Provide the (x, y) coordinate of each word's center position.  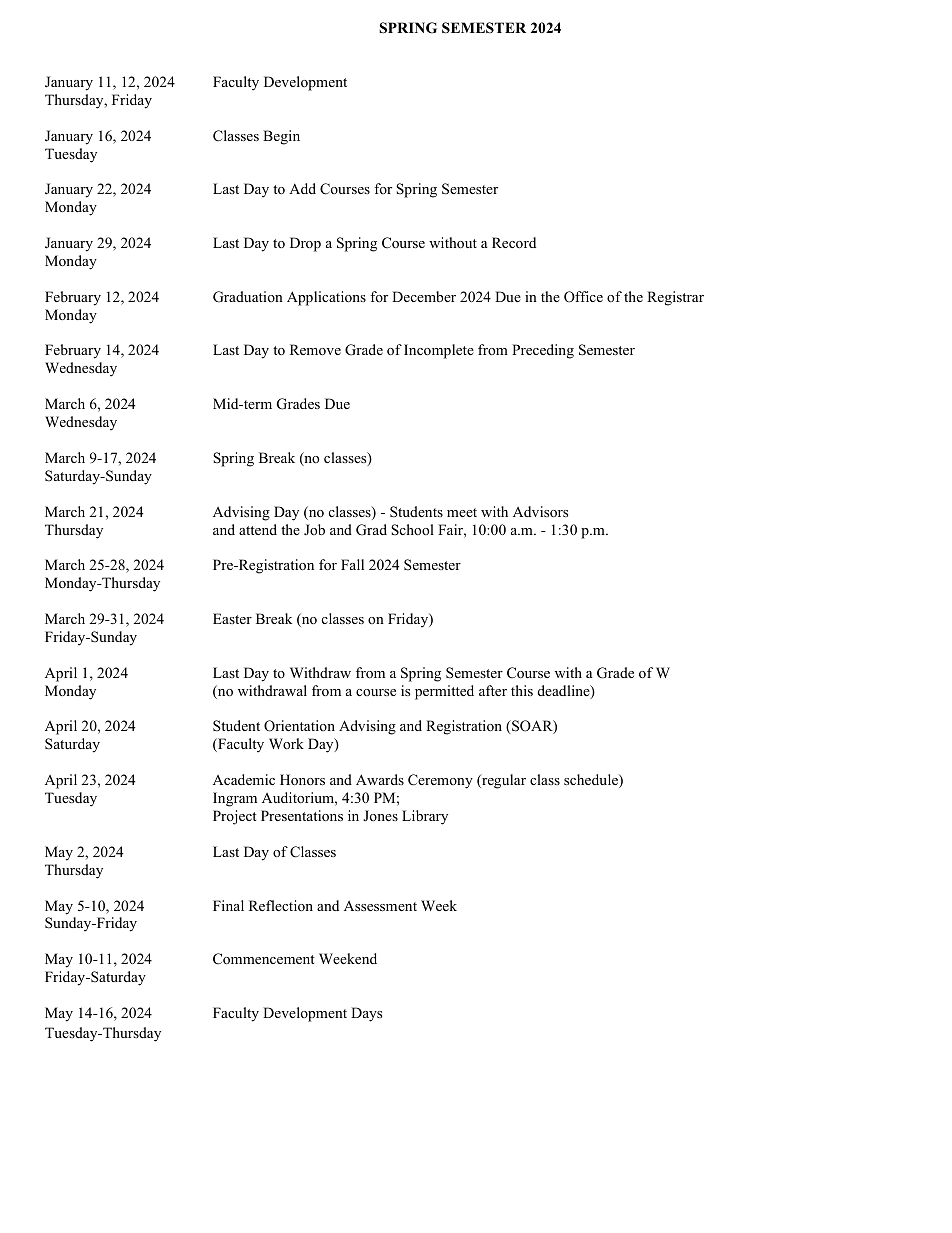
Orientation (299, 726)
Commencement (263, 959)
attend (258, 529)
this (522, 690)
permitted (444, 692)
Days (366, 1014)
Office (583, 297)
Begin (281, 137)
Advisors (540, 511)
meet (462, 512)
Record (514, 242)
